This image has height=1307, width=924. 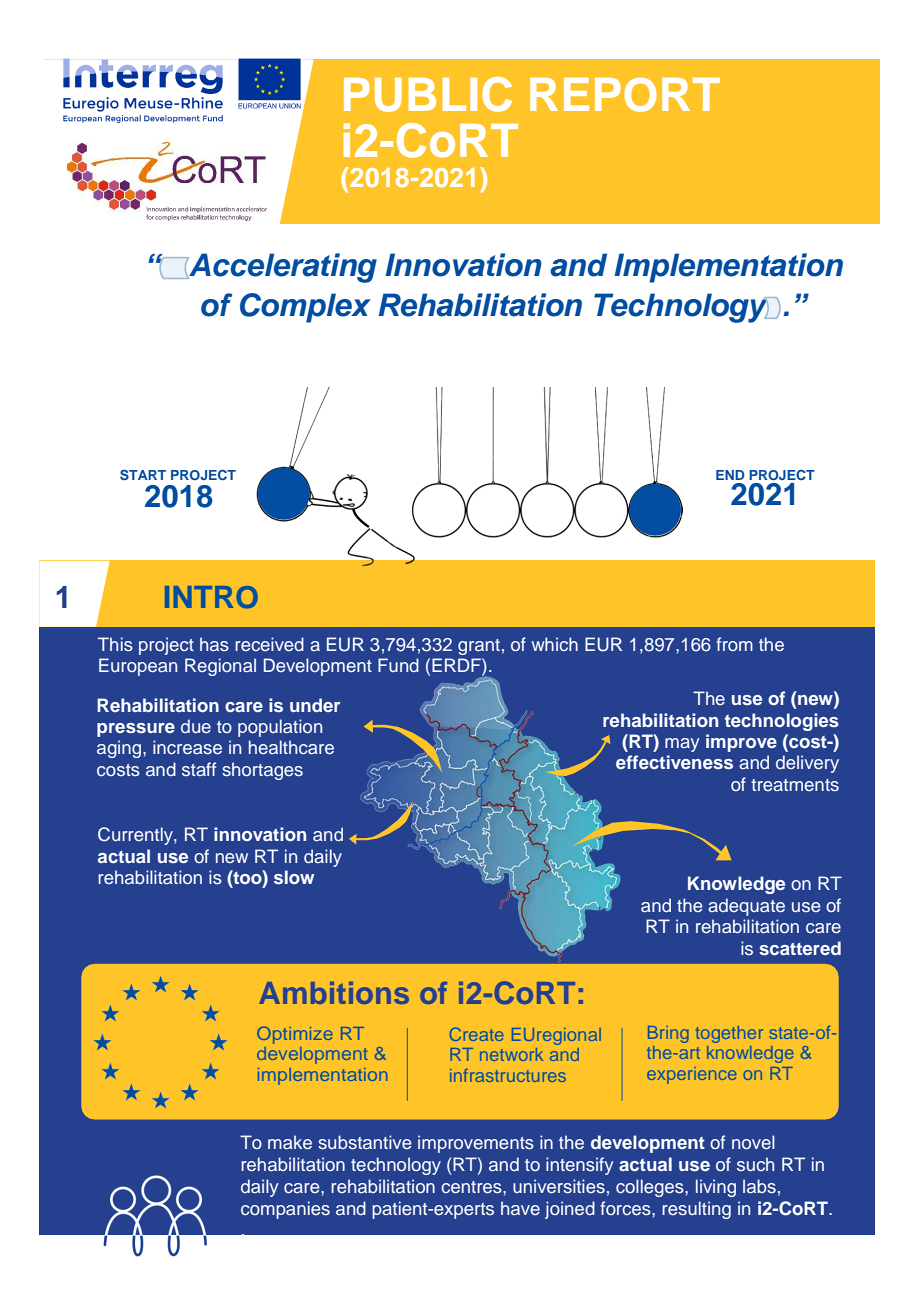 I want to click on grant, so click(x=479, y=647).
